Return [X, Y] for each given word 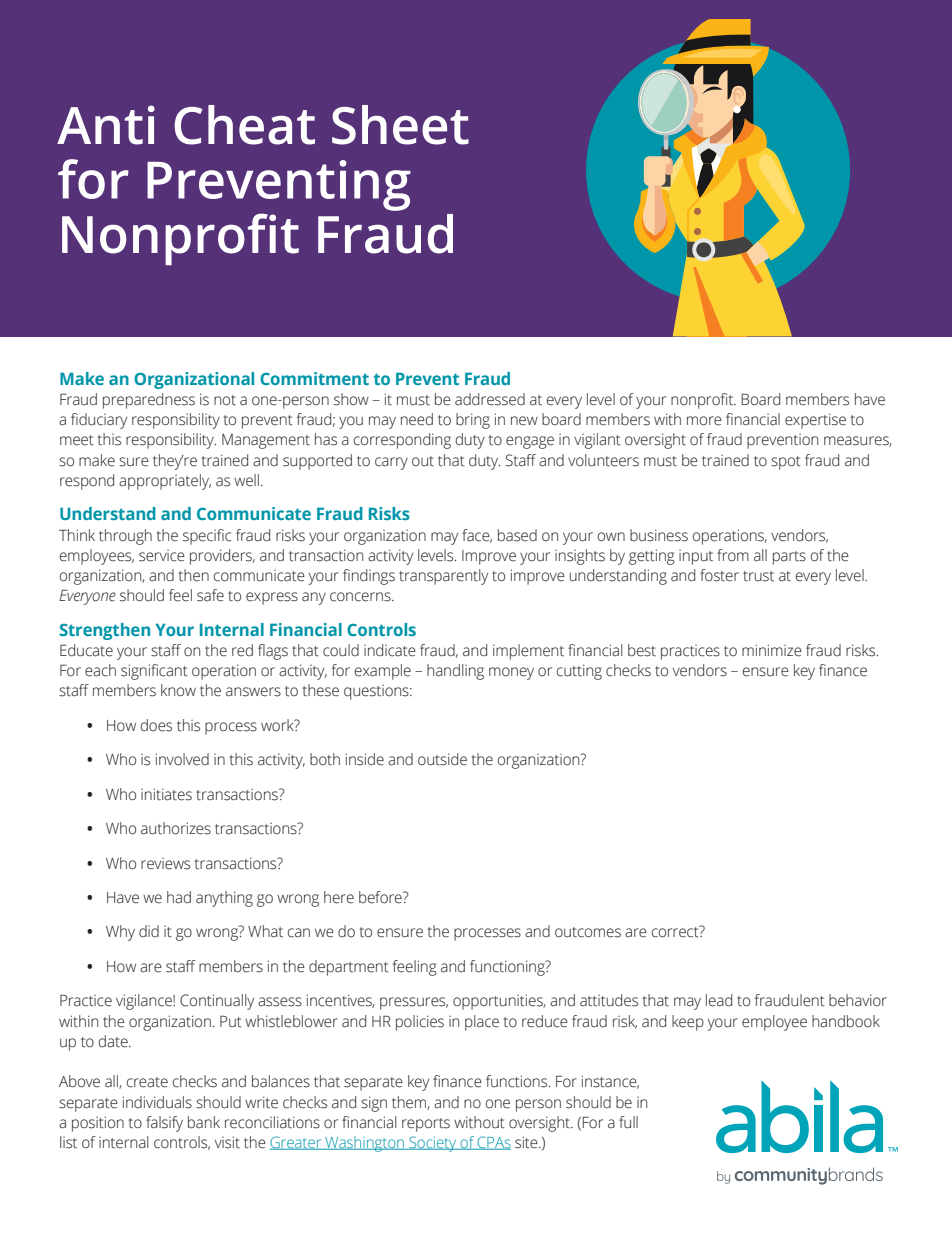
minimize [772, 650]
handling [455, 672]
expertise [815, 421]
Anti [106, 125]
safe [210, 595]
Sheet [400, 125]
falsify [164, 1124]
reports [426, 1125]
